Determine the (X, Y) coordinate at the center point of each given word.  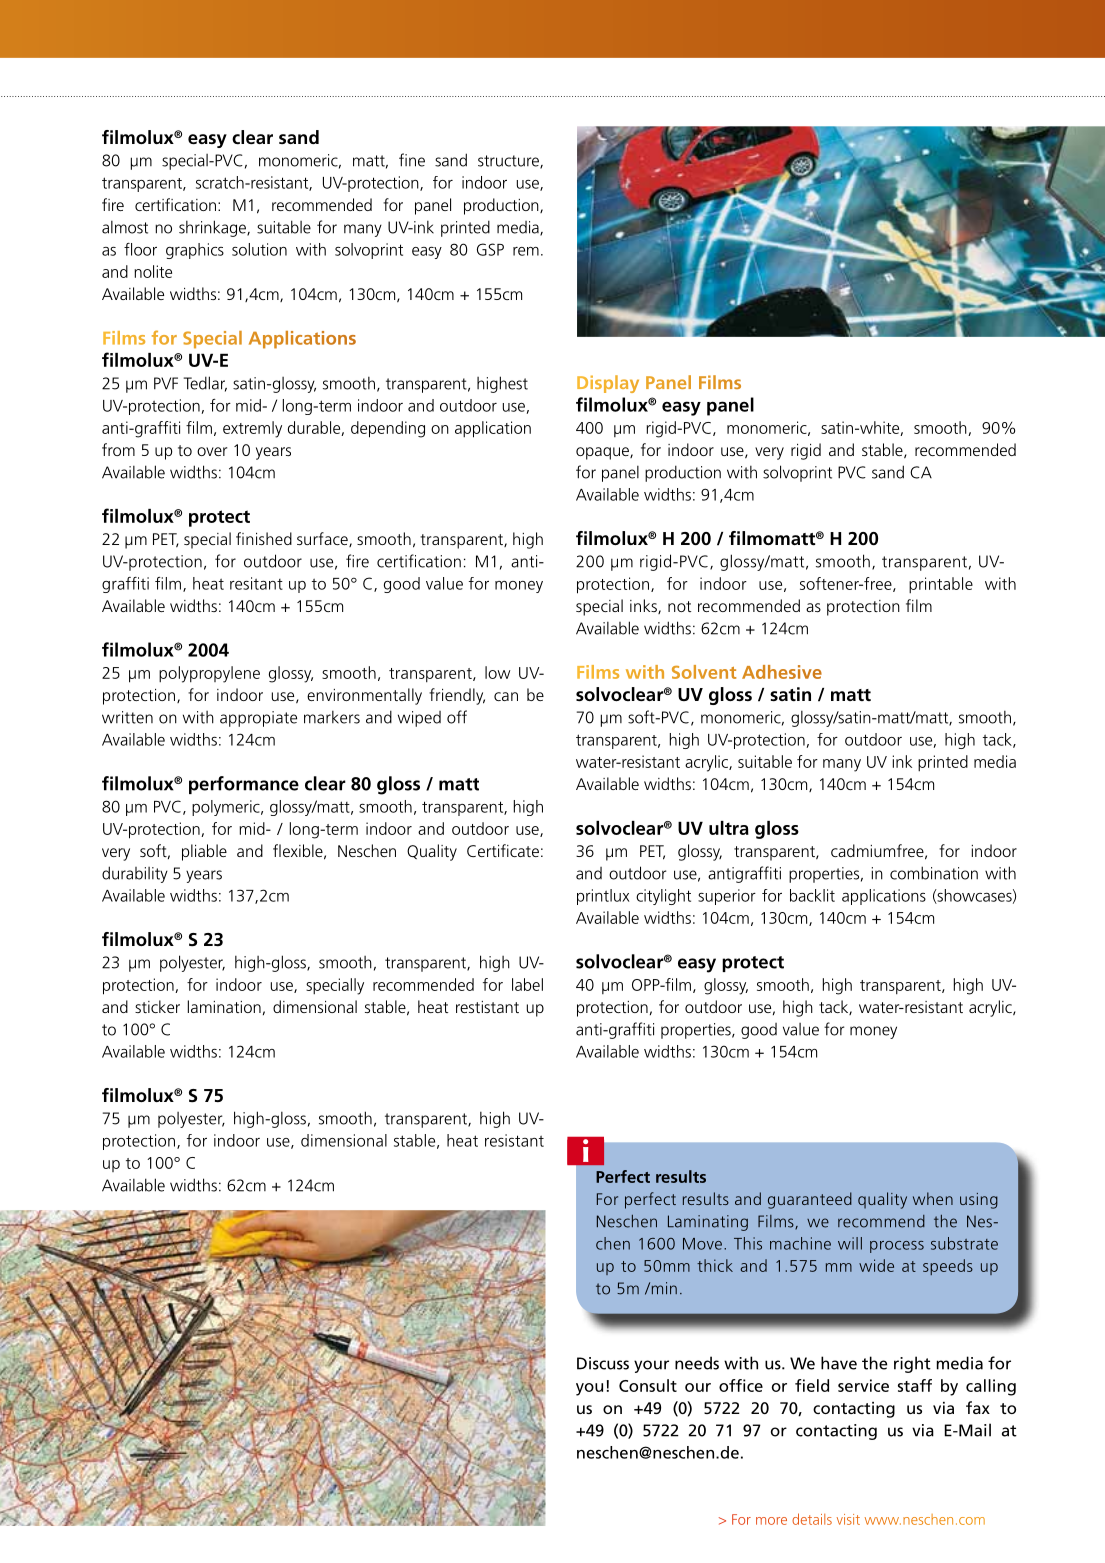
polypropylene (209, 674)
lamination (224, 1006)
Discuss (603, 1363)
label (527, 984)
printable (941, 585)
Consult (648, 1385)
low (497, 672)
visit (848, 1519)
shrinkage (213, 228)
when (933, 1198)
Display (608, 384)
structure (509, 162)
